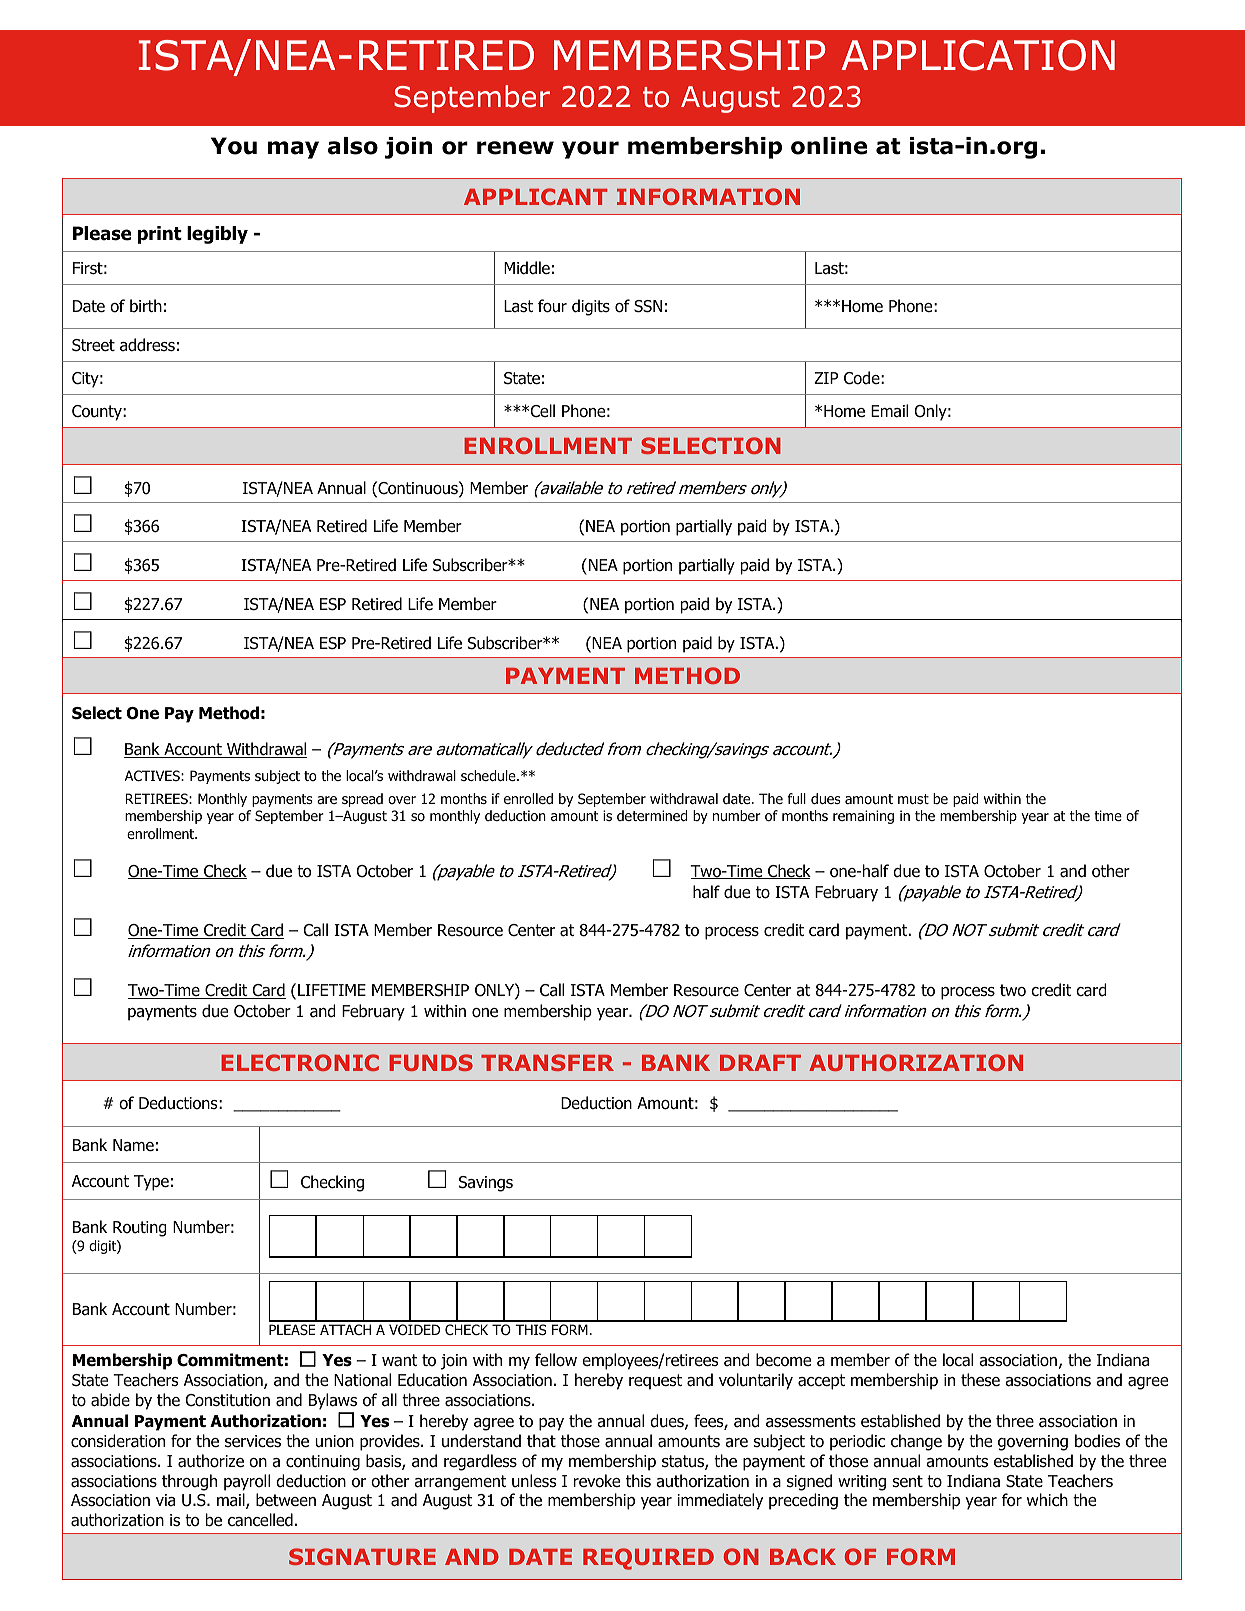 This screenshot has height=1611, width=1245. I want to click on DRAFT, so click(760, 1063).
